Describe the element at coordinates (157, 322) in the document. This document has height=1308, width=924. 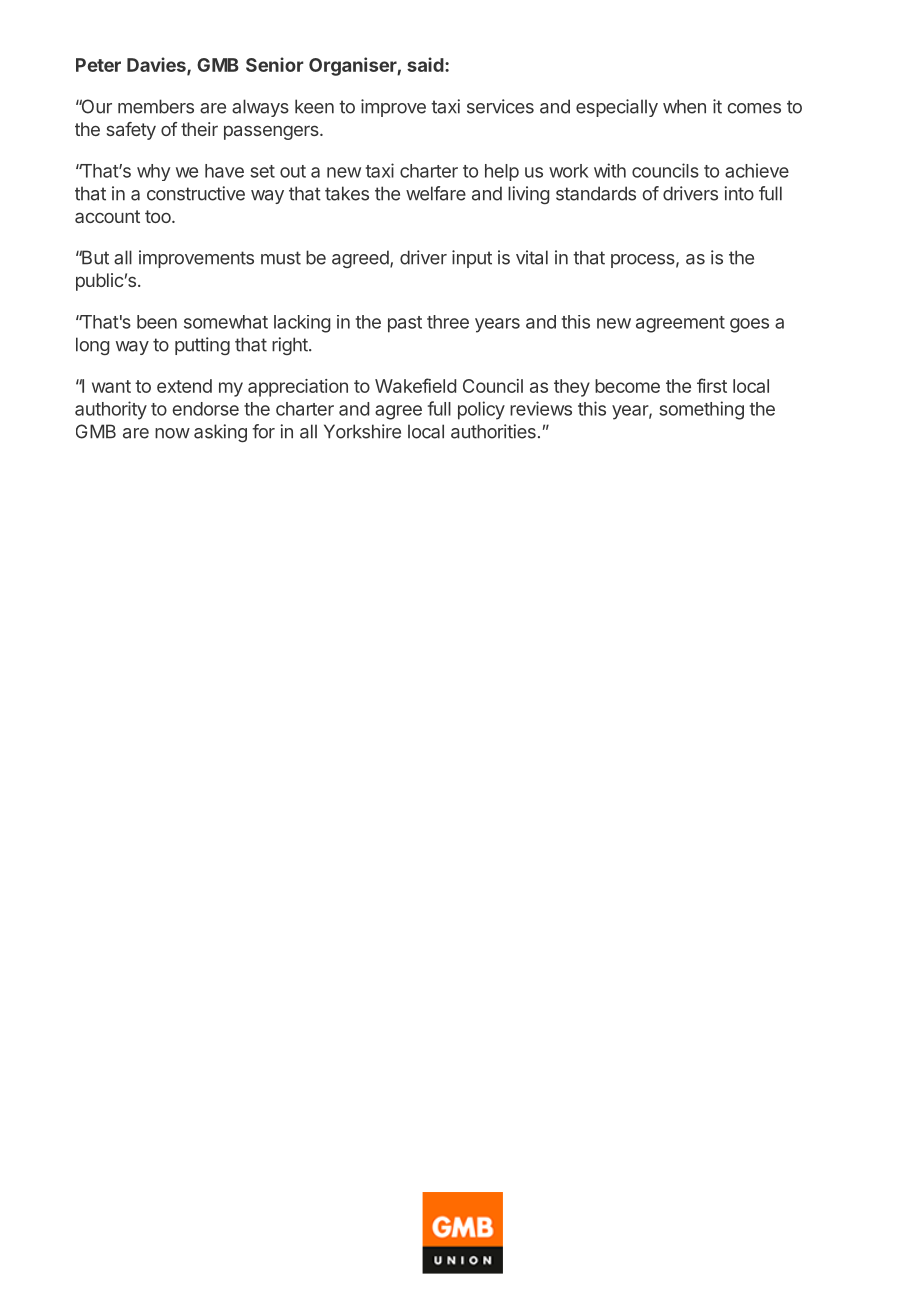
I see `been` at that location.
